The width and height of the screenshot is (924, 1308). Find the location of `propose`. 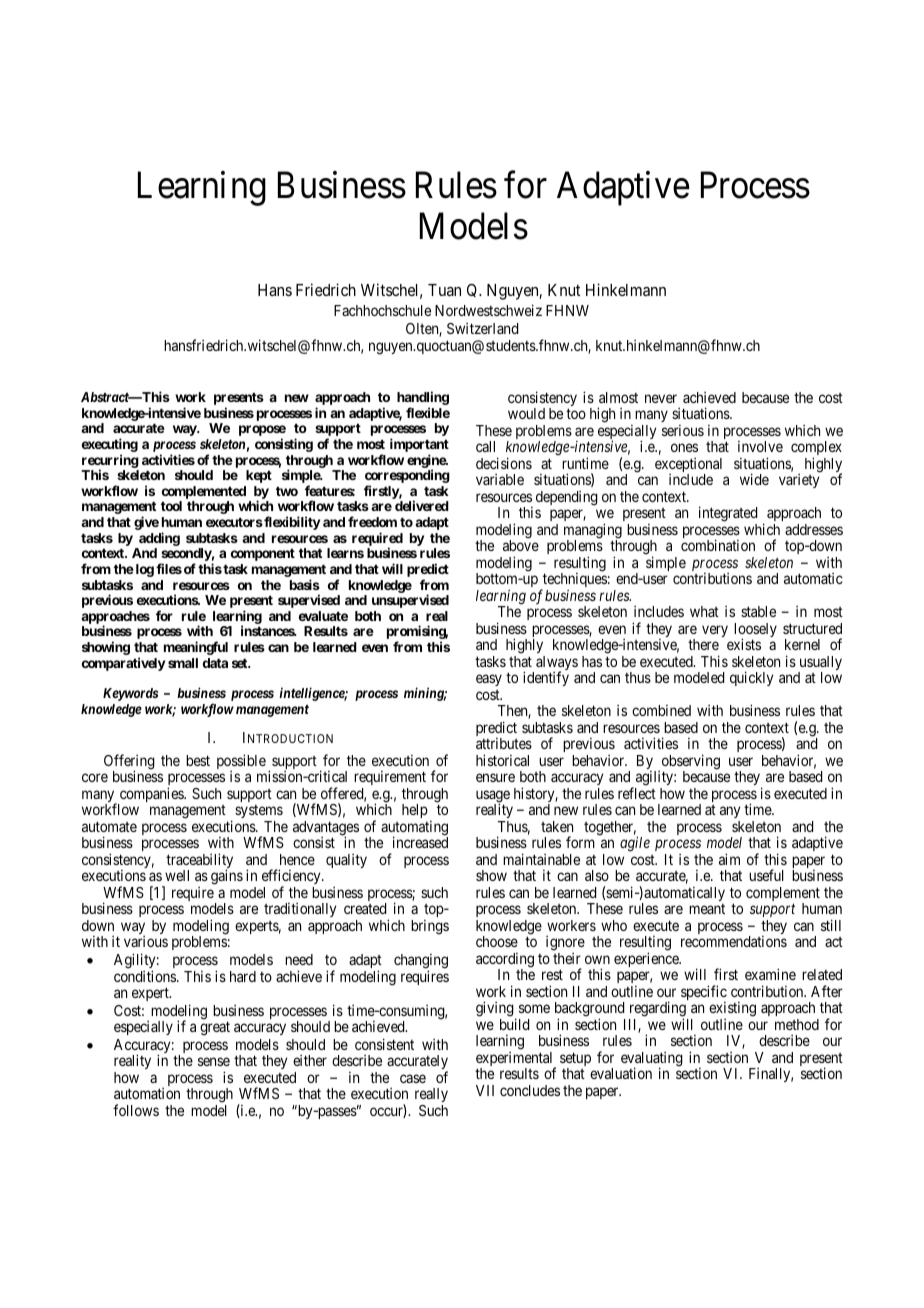

propose is located at coordinates (262, 432).
